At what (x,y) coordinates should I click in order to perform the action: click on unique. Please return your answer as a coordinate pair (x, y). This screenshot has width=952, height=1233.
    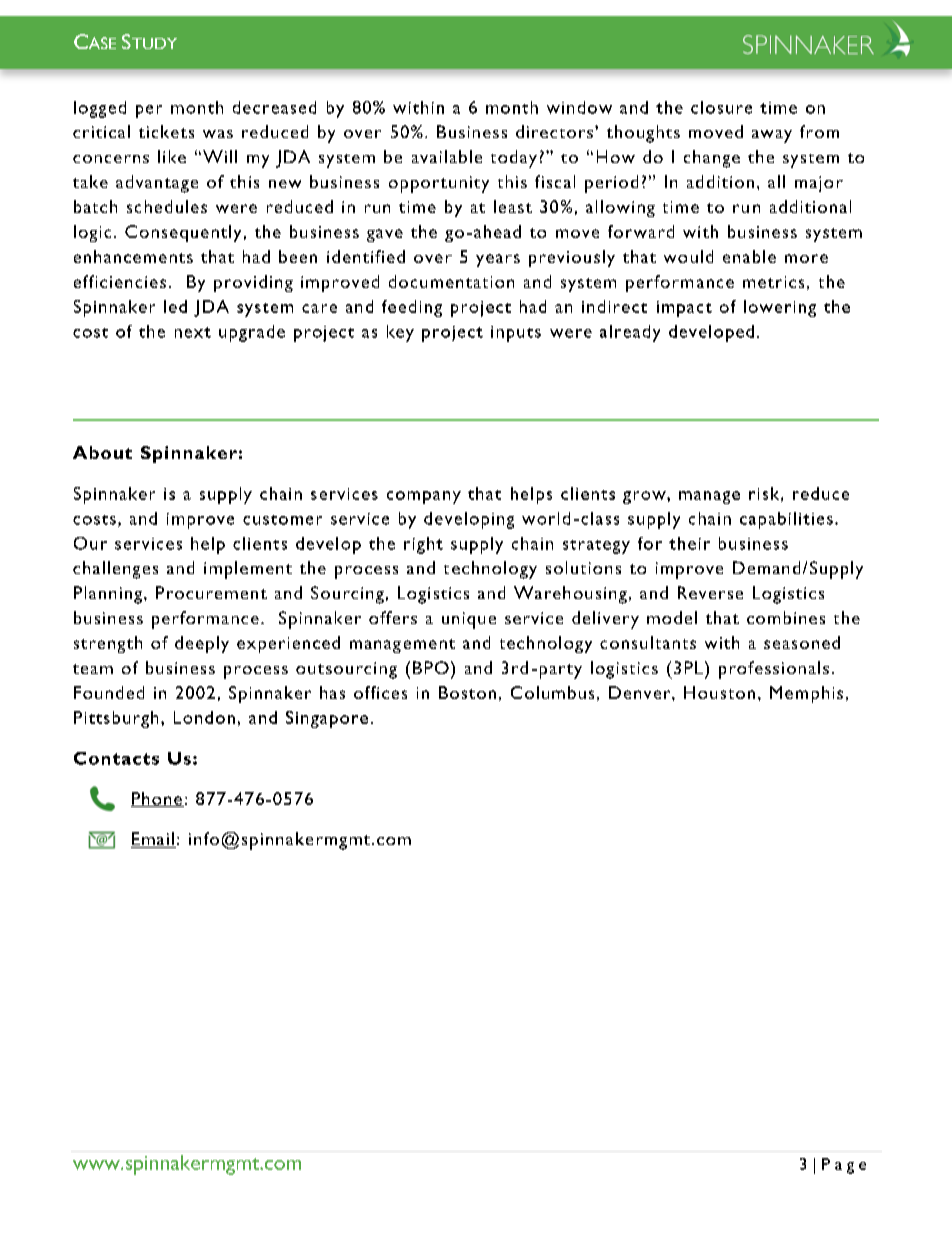
    Looking at the image, I should click on (469, 620).
